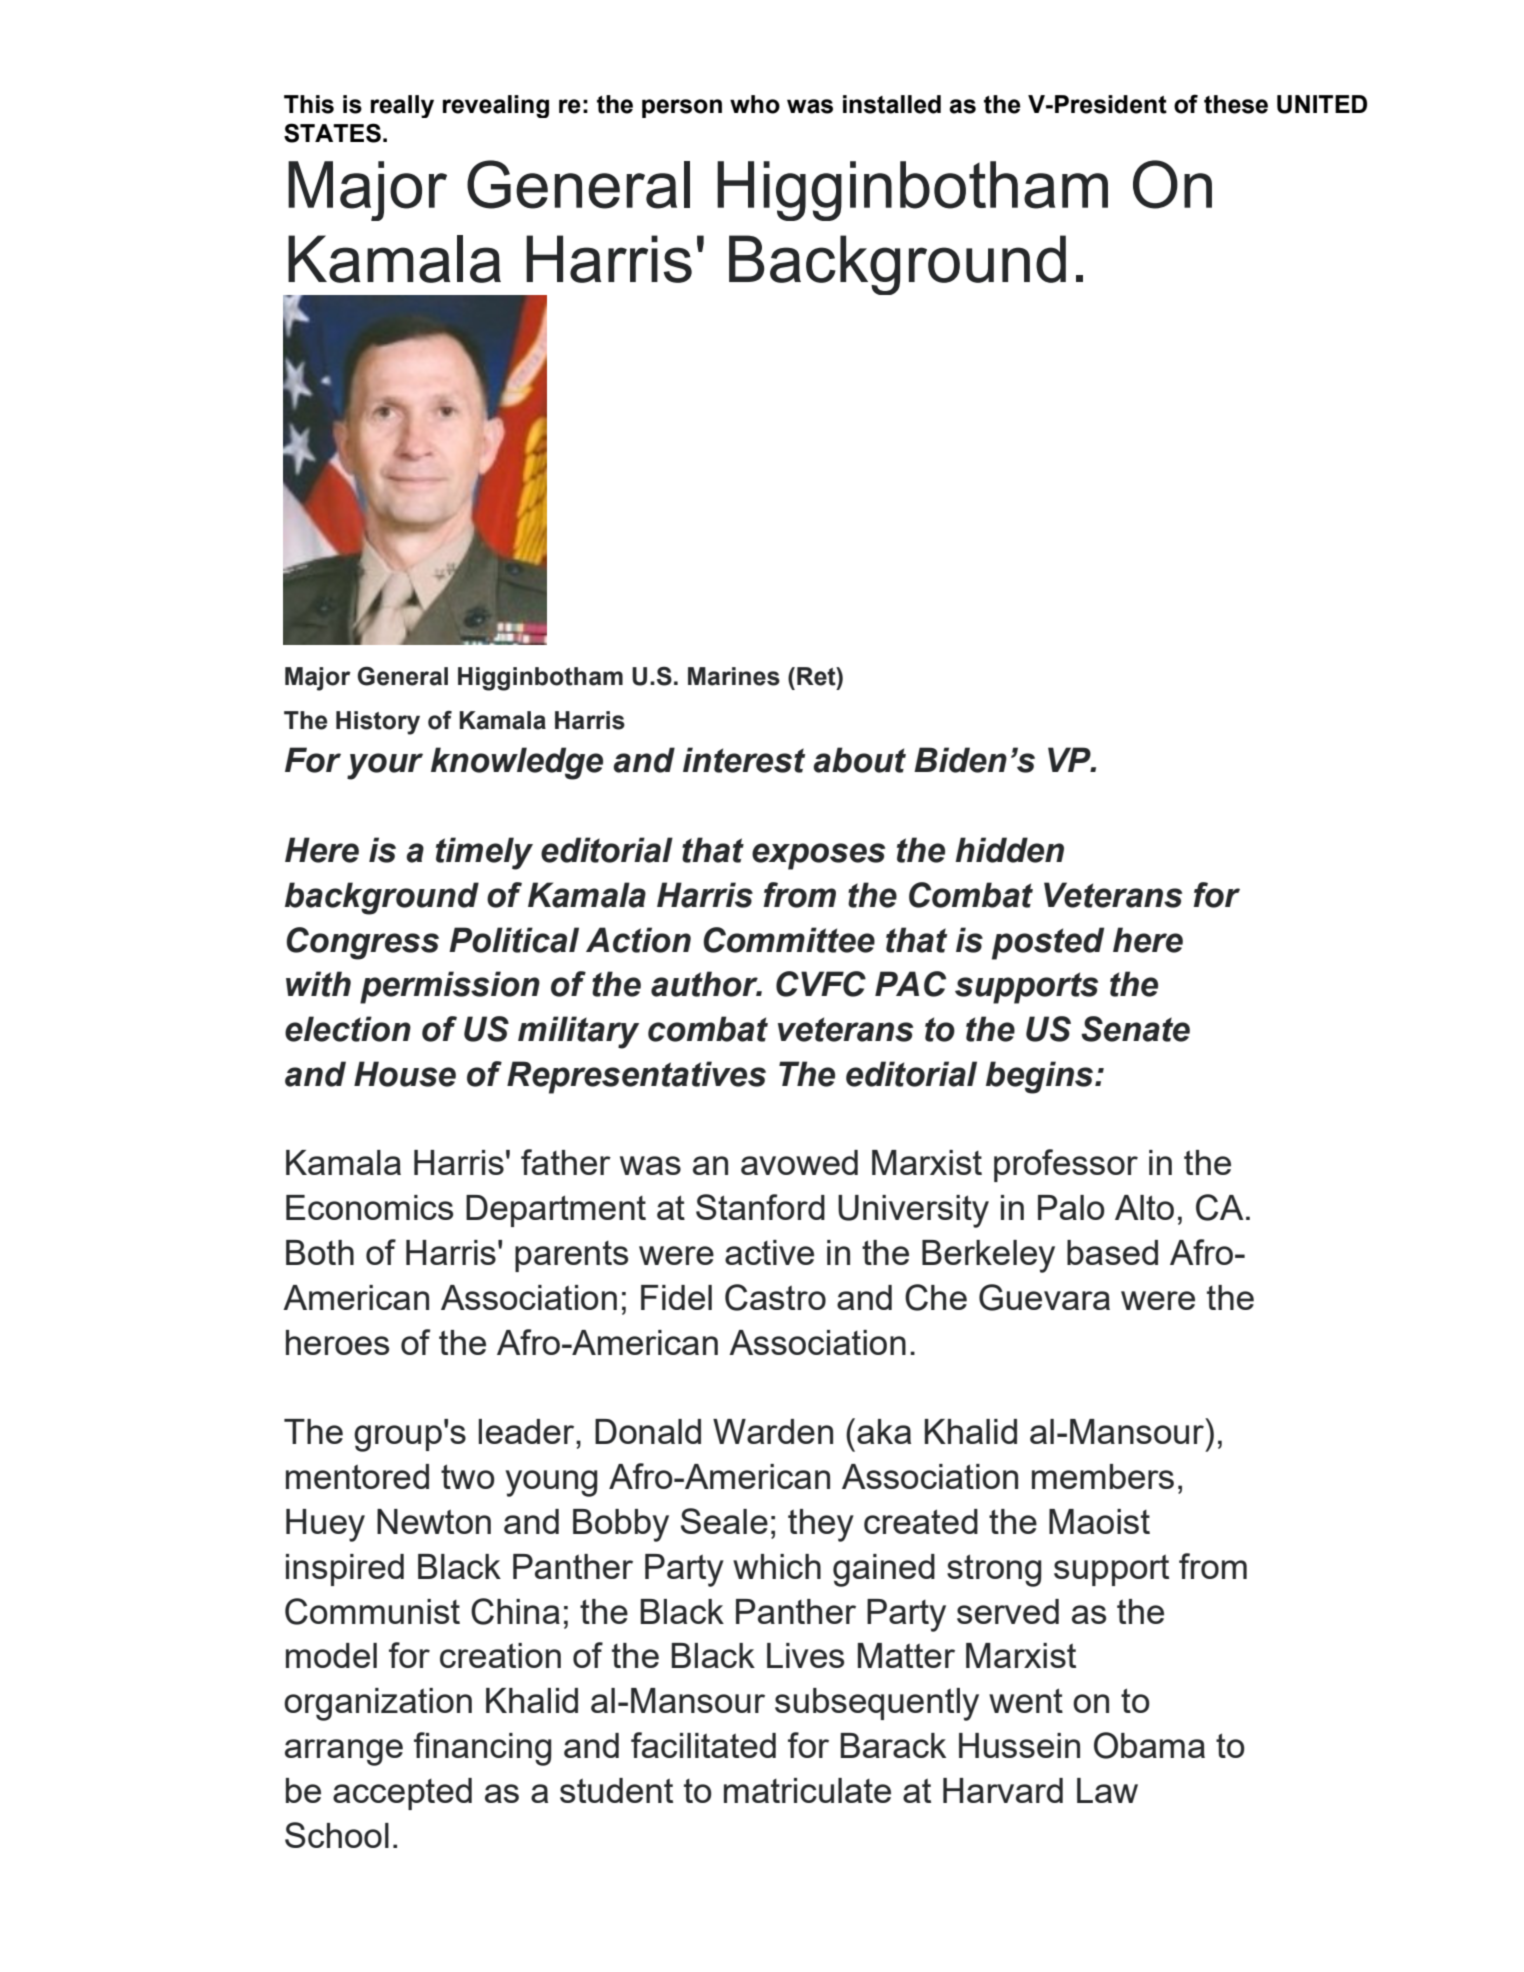 Image resolution: width=1524 pixels, height=1972 pixels. I want to click on who, so click(755, 104).
